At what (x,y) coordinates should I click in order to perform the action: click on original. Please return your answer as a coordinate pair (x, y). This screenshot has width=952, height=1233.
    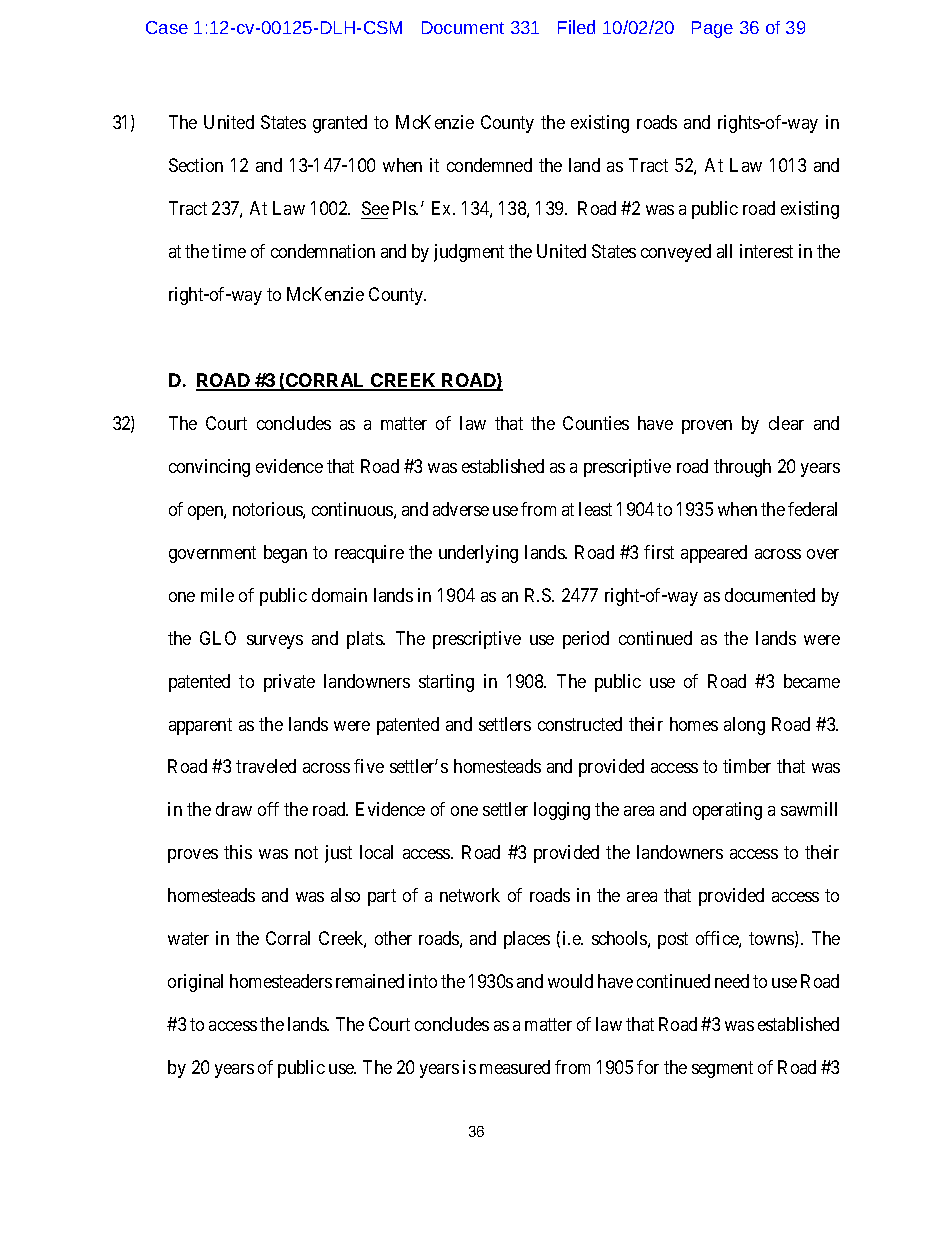
    Looking at the image, I should click on (195, 983).
